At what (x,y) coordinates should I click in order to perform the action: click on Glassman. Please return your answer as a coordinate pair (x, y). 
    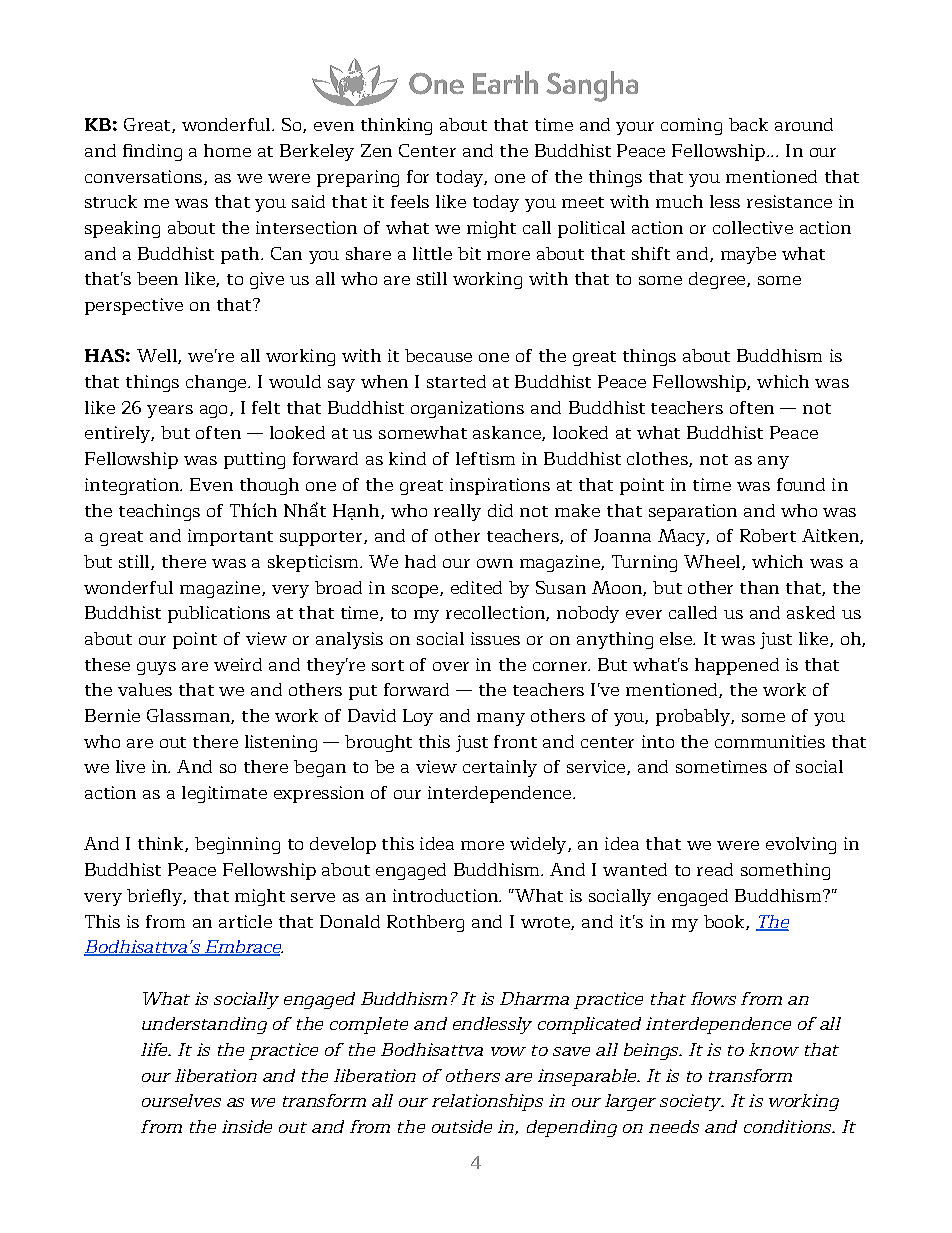
    Looking at the image, I should click on (189, 716).
